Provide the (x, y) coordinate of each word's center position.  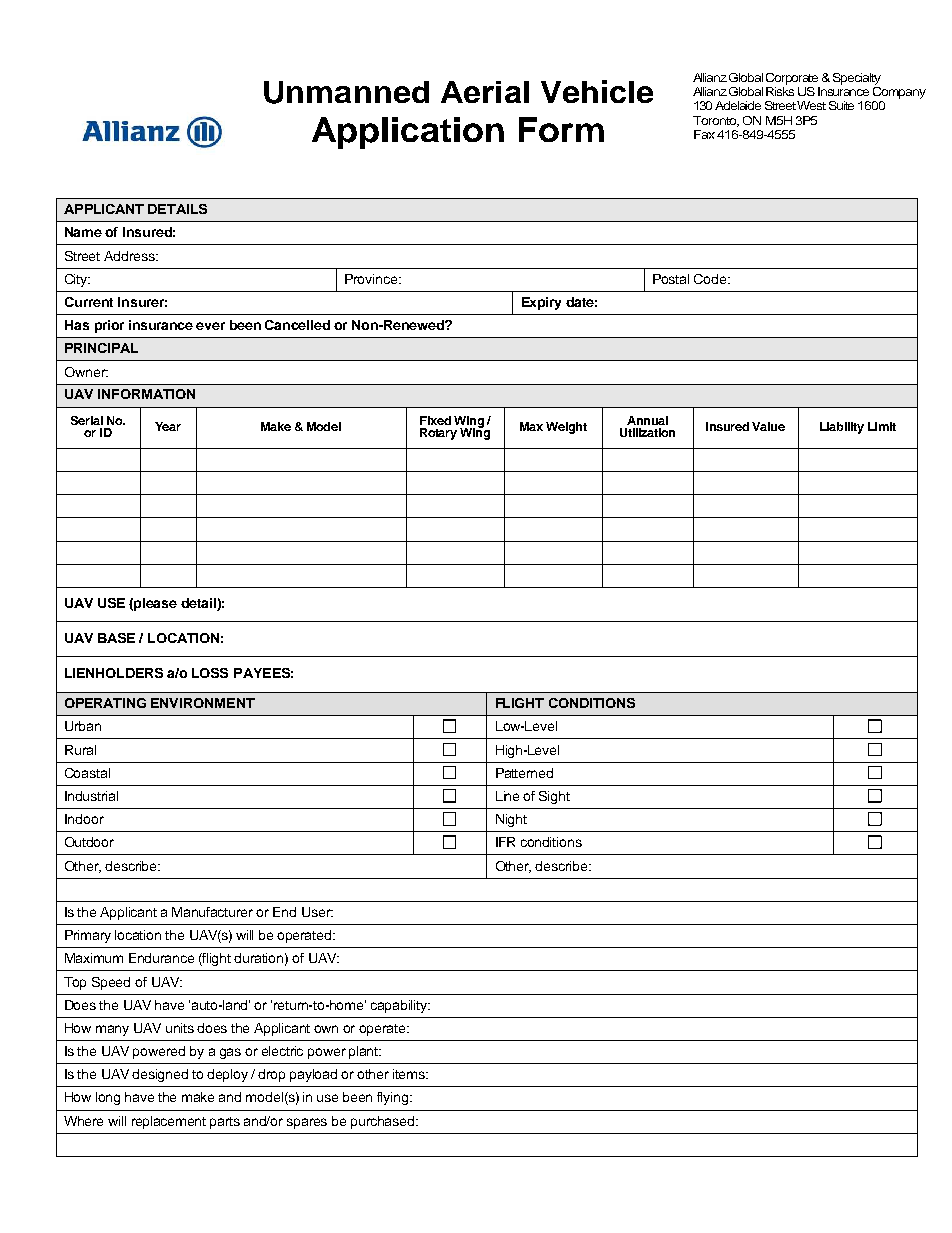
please (155, 604)
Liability (842, 428)
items (410, 1074)
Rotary (438, 434)
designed (160, 1075)
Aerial (485, 92)
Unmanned (346, 92)
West (811, 105)
